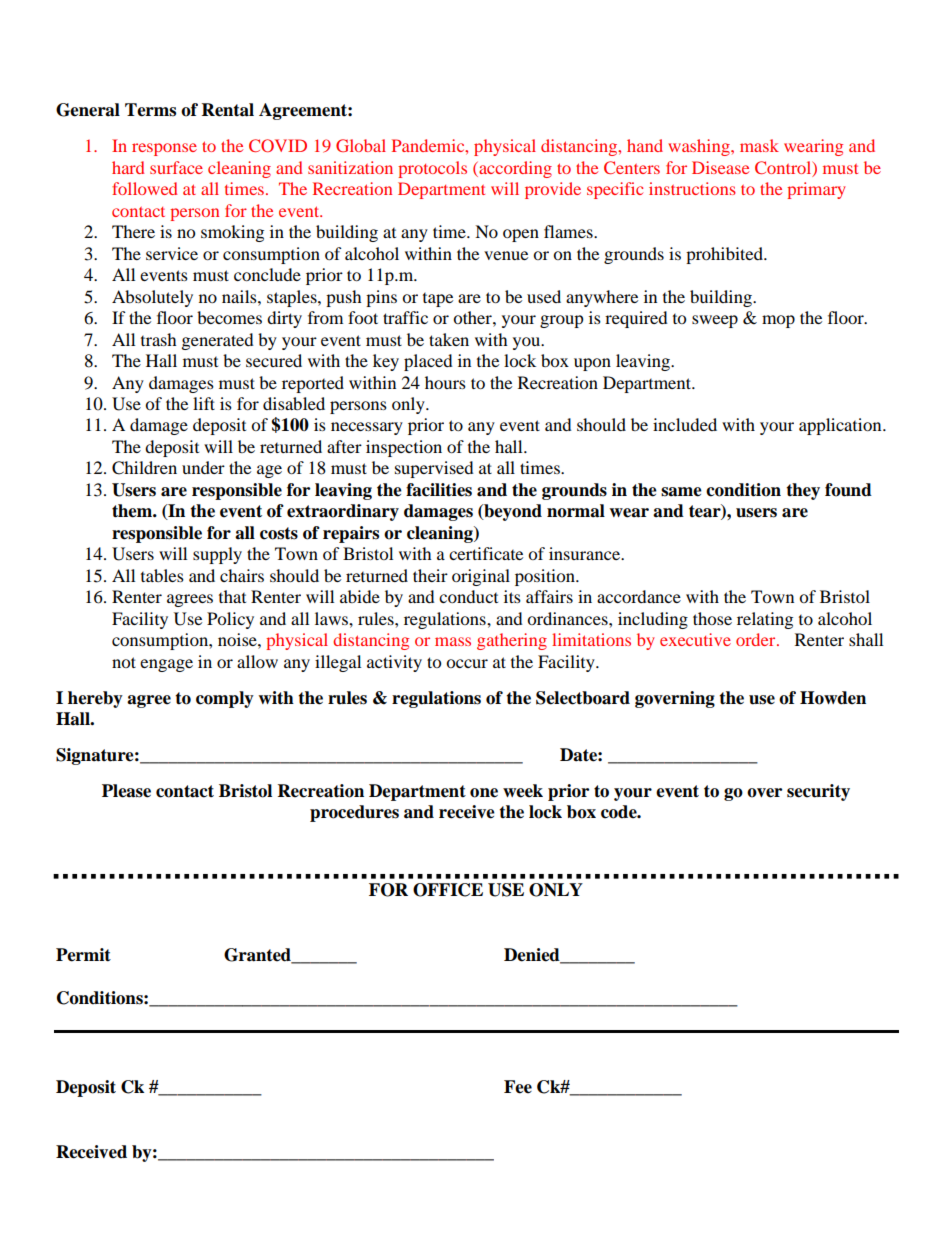 Image resolution: width=952 pixels, height=1233 pixels. I want to click on one, so click(484, 793).
